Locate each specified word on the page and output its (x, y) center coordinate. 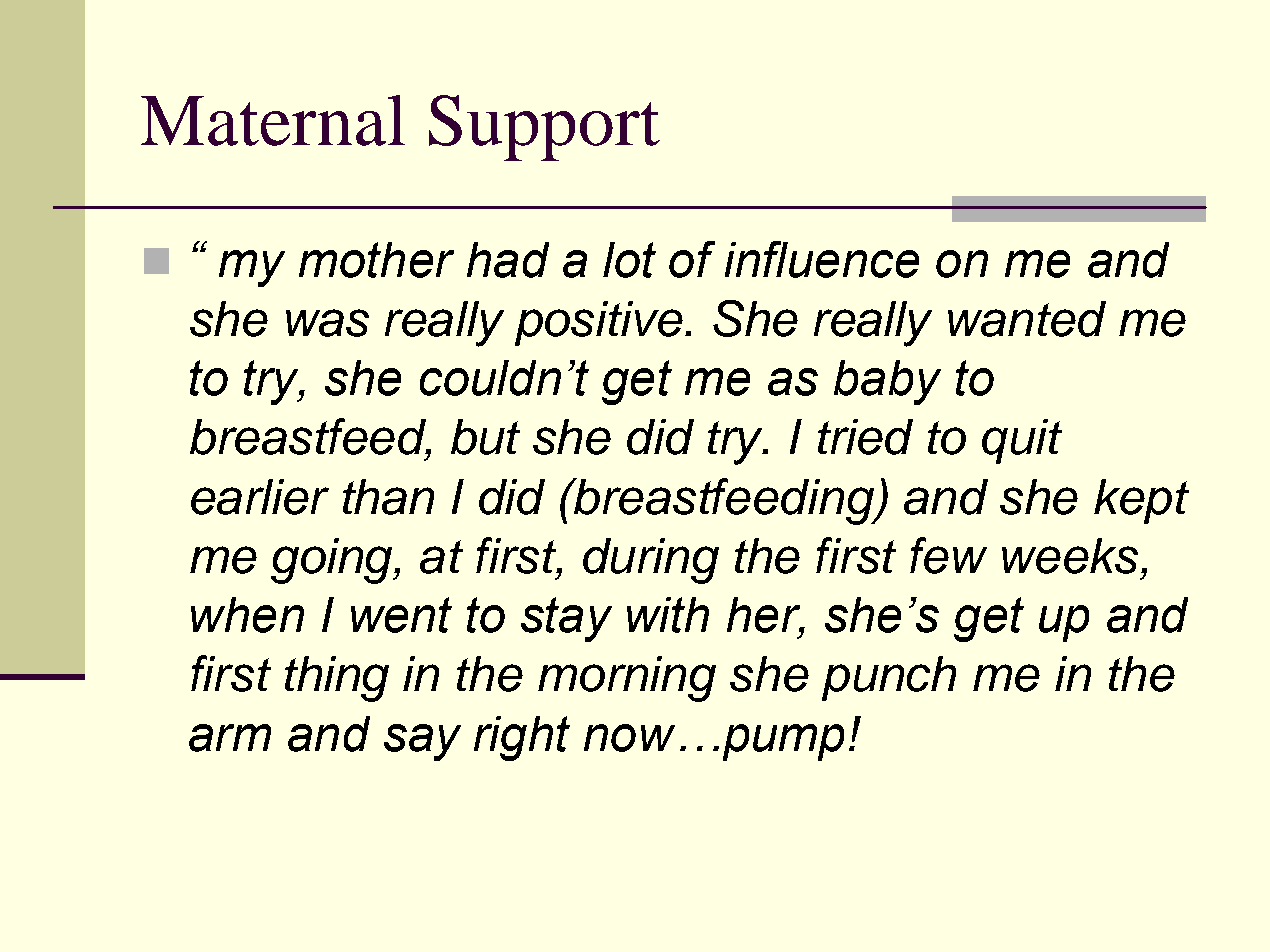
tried (865, 437)
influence (822, 259)
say (422, 742)
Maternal (273, 120)
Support (544, 128)
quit (1022, 441)
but (485, 437)
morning (627, 679)
